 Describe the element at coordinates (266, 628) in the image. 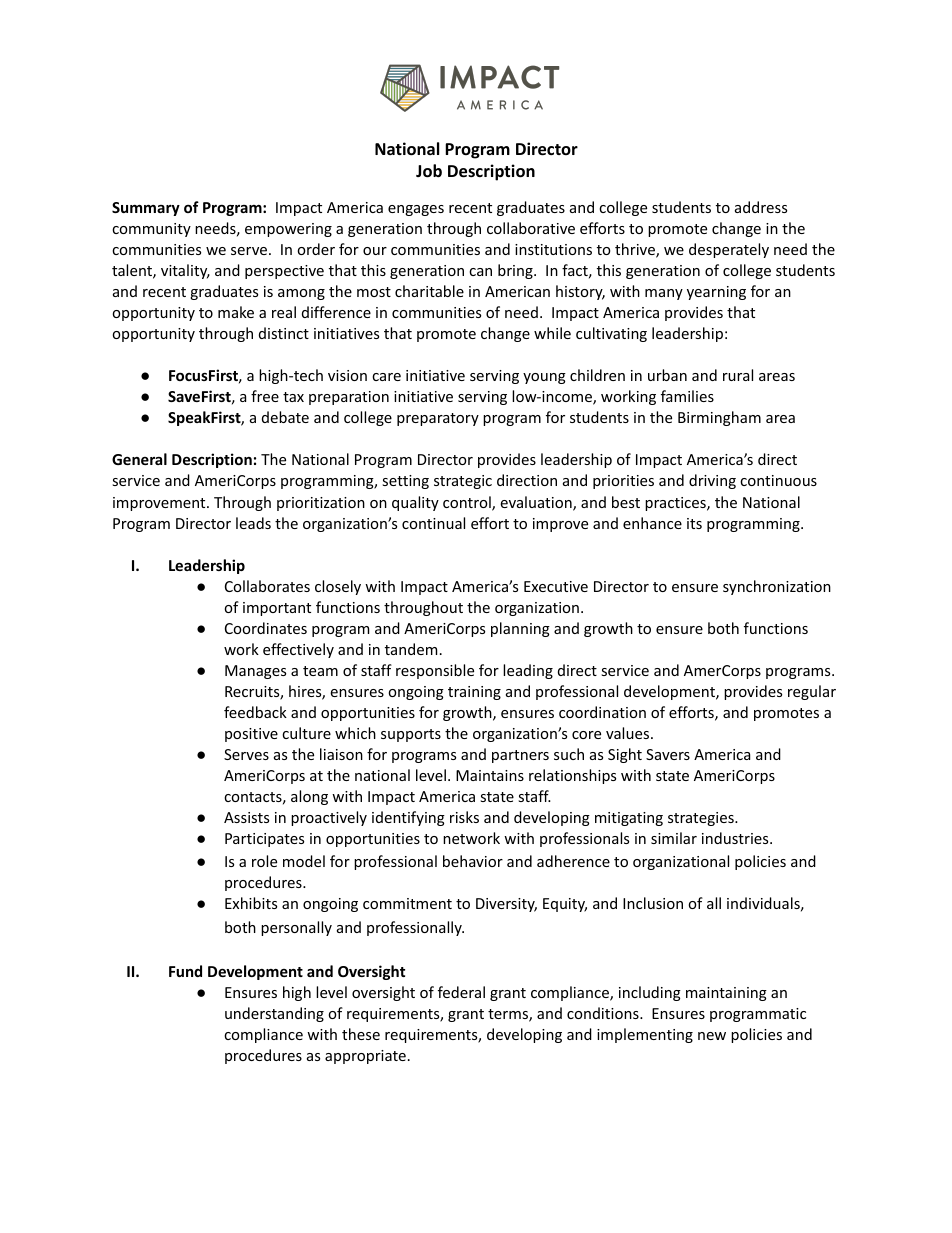

I see `Coordinates` at that location.
